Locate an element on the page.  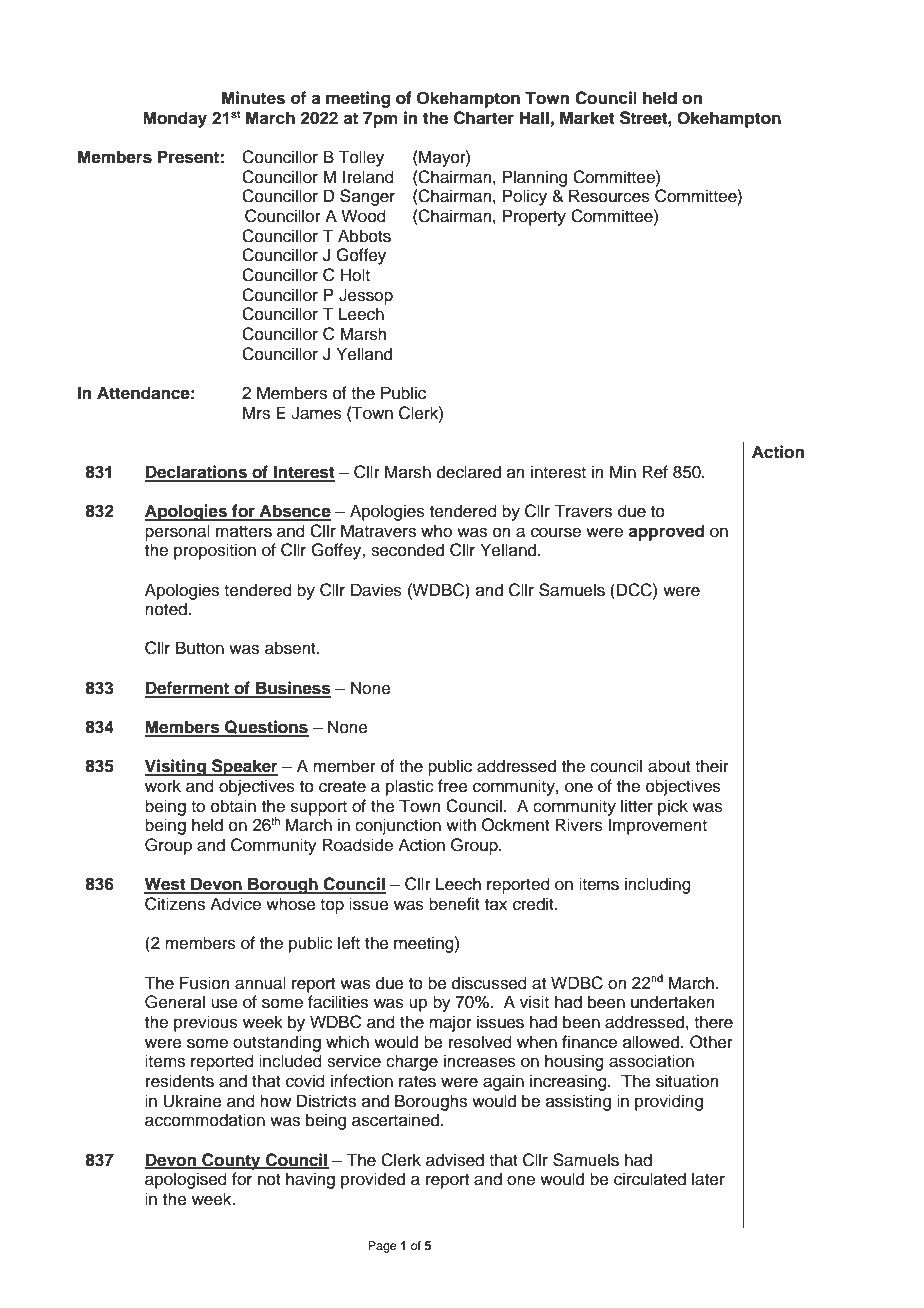
DCC is located at coordinates (635, 590).
